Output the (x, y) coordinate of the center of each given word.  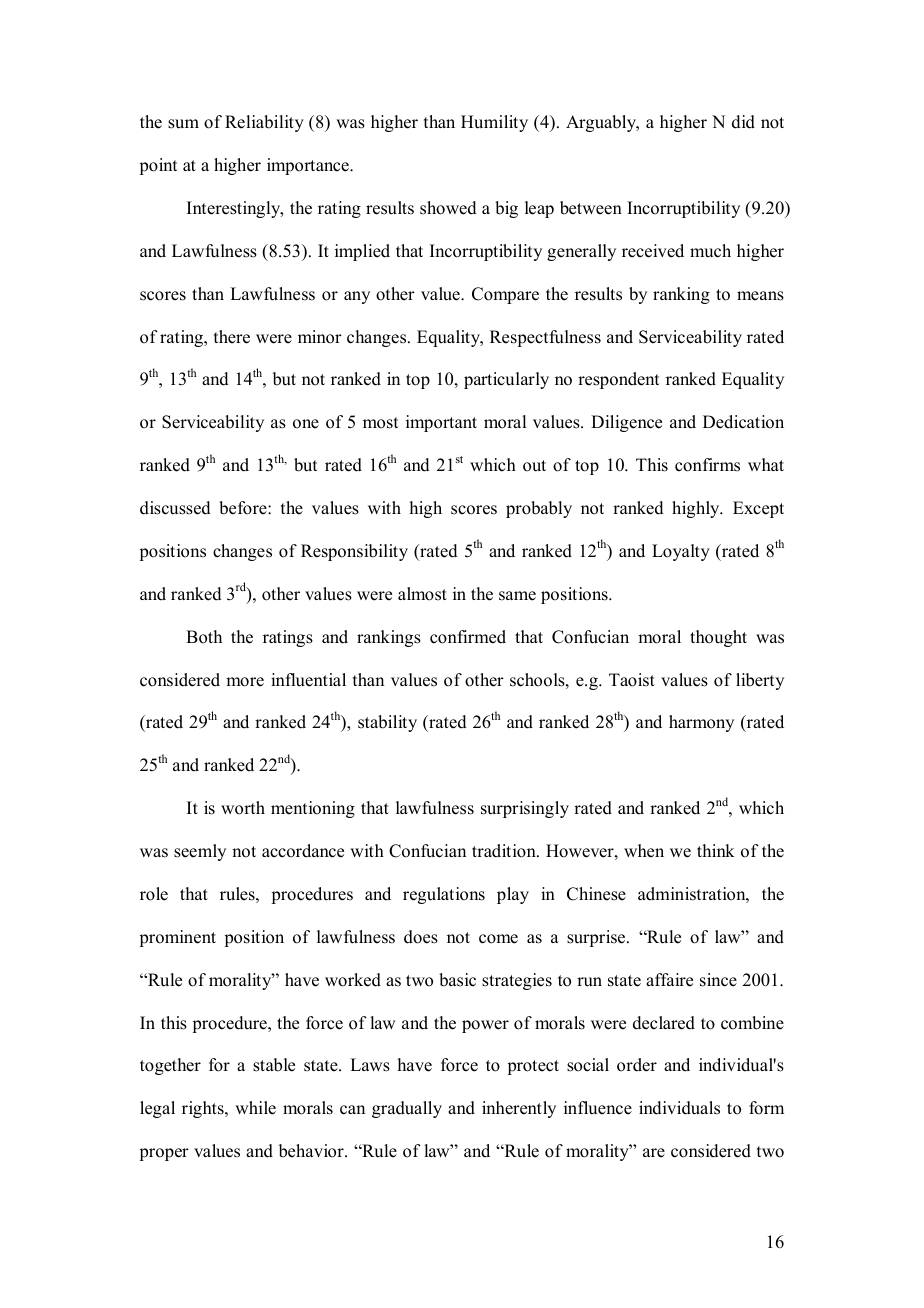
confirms (707, 465)
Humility (494, 123)
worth (243, 808)
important (441, 423)
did (743, 122)
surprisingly (525, 809)
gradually (407, 1109)
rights (204, 1109)
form (766, 1108)
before (244, 508)
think (716, 850)
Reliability (264, 123)
